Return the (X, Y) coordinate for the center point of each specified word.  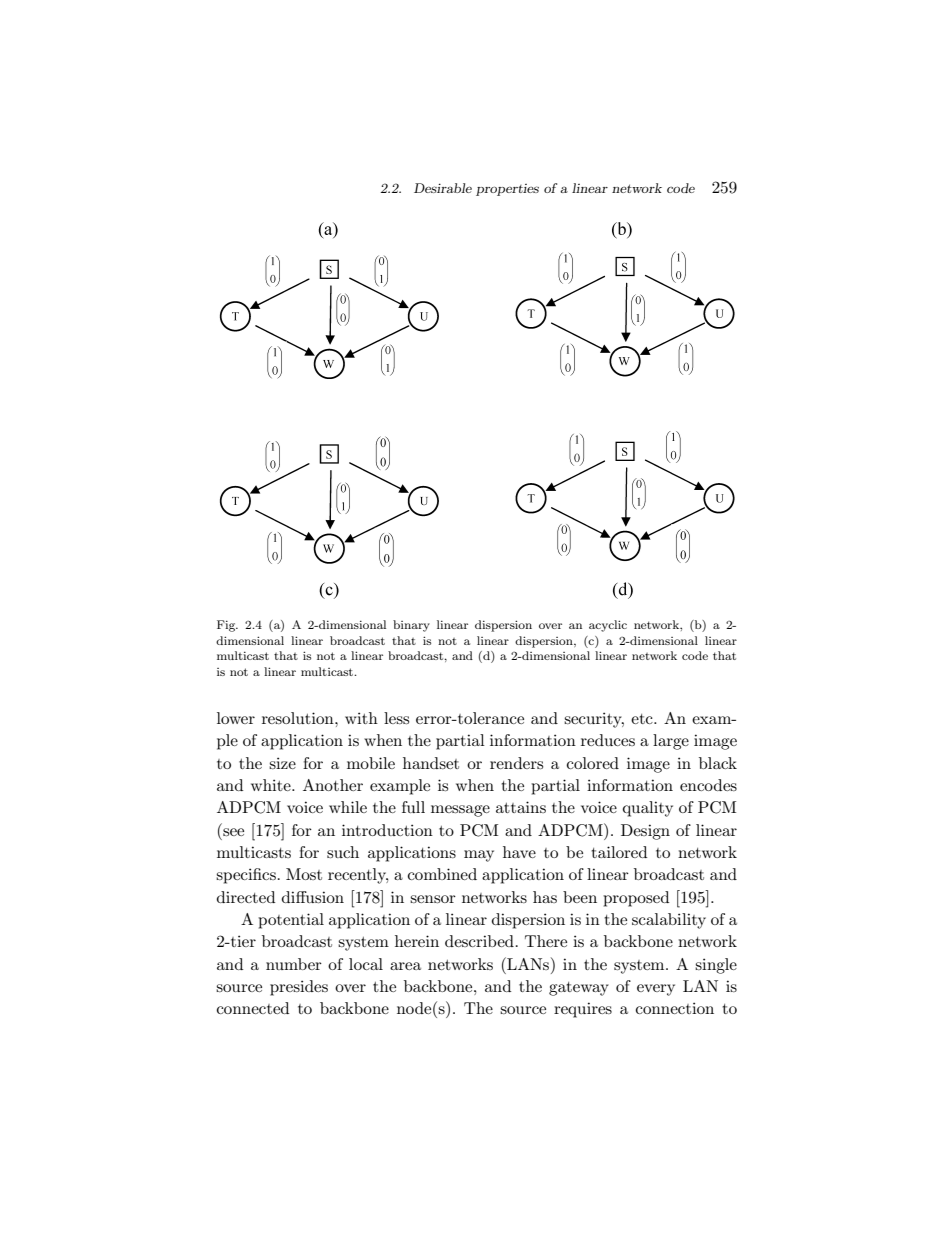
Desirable (443, 188)
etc (643, 719)
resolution (299, 718)
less (396, 718)
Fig (227, 626)
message (460, 811)
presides (299, 988)
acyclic (608, 626)
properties (507, 190)
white (272, 785)
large (671, 742)
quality (648, 809)
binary (411, 626)
